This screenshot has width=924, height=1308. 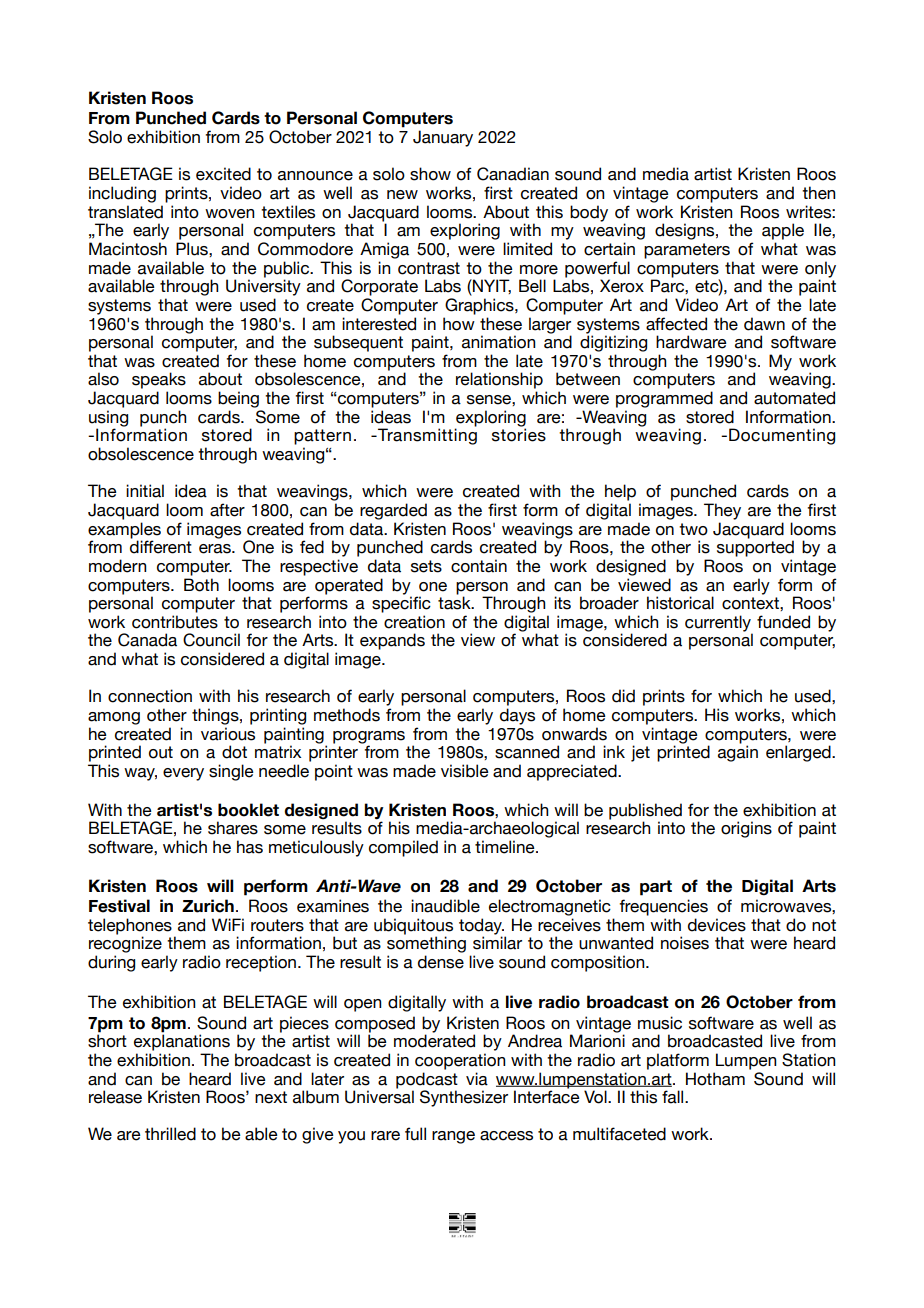 What do you see at coordinates (445, 906) in the screenshot?
I see `inaudible` at bounding box center [445, 906].
